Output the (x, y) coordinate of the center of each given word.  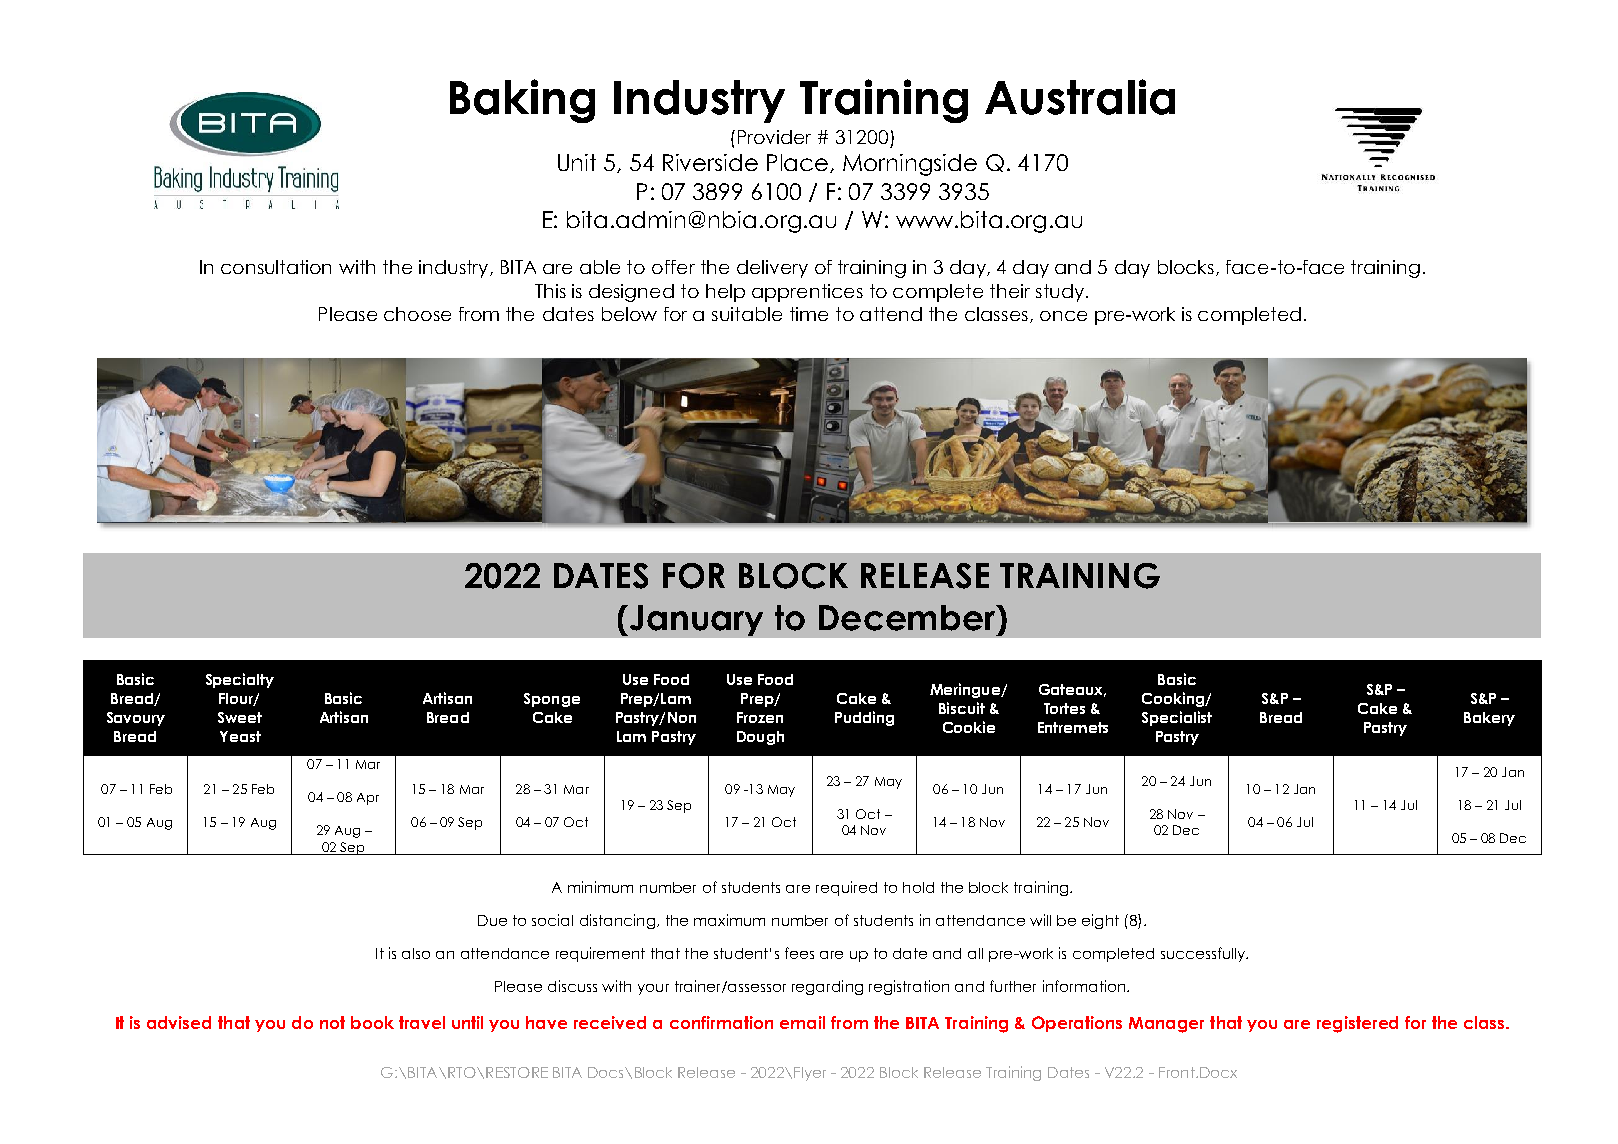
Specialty (240, 680)
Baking (522, 101)
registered (1357, 1024)
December (908, 618)
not (332, 1022)
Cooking (1174, 699)
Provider (774, 137)
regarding (827, 987)
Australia (1080, 97)
